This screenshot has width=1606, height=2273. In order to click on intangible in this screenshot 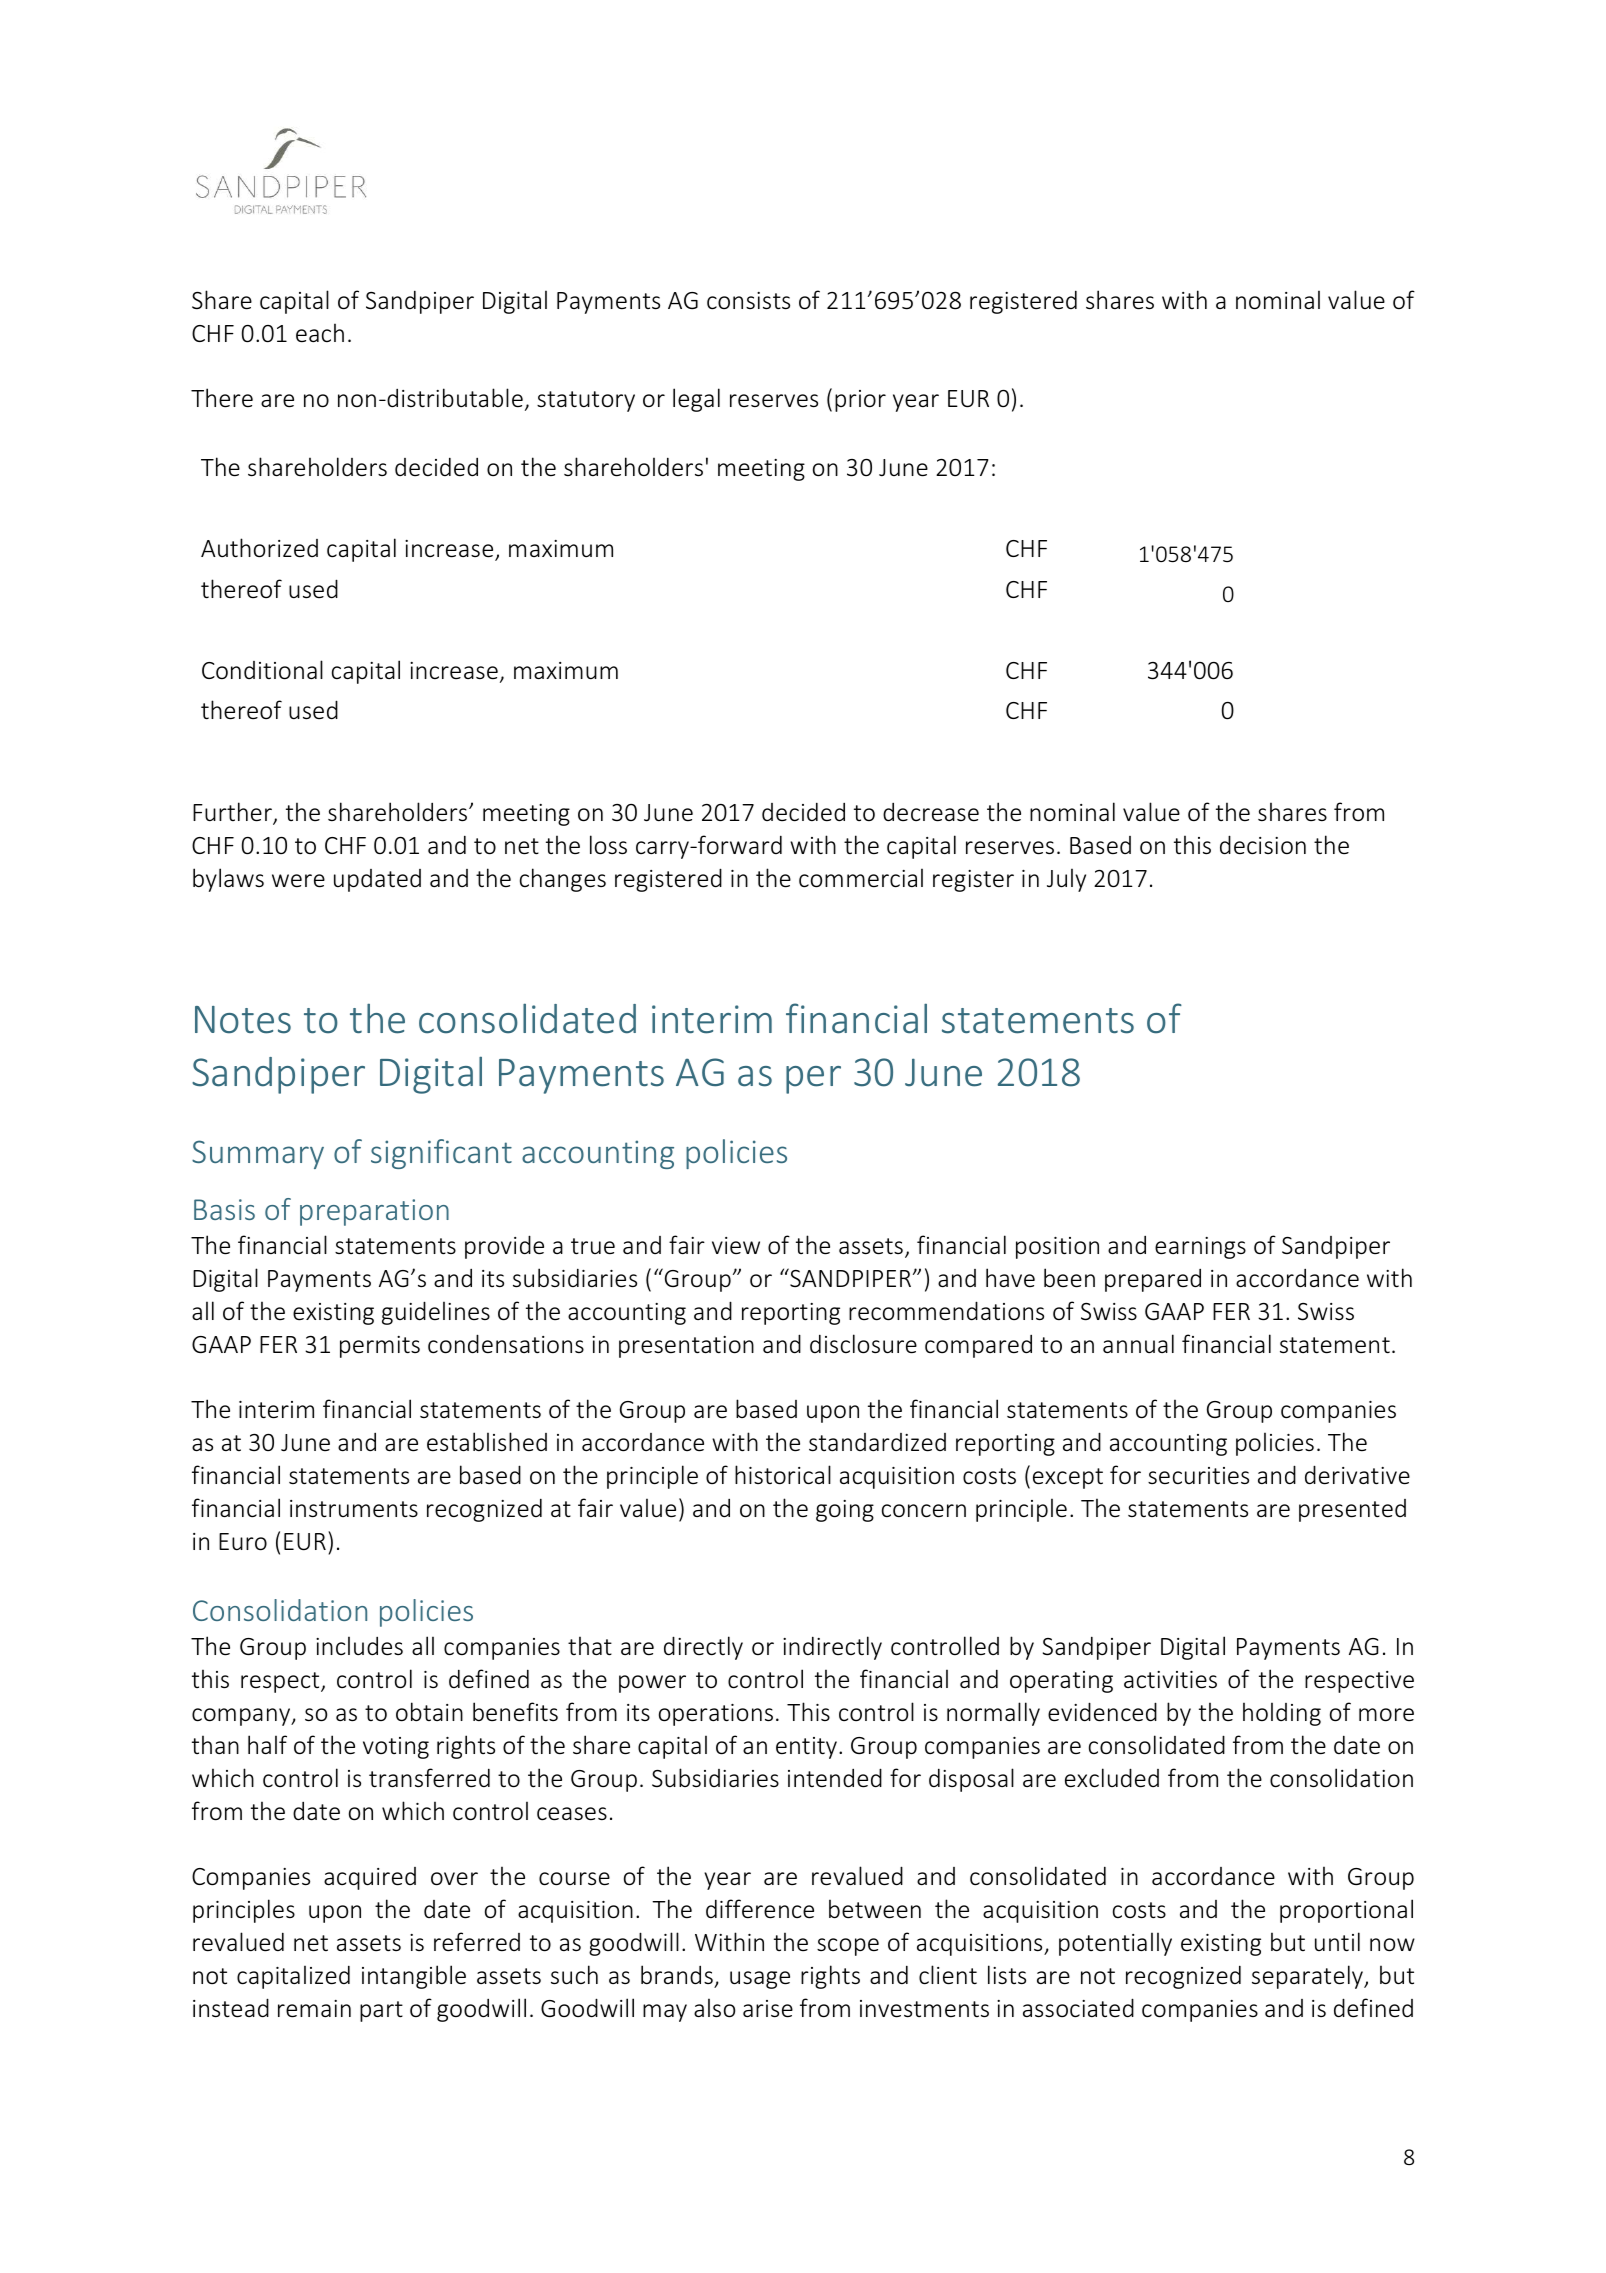, I will do `click(414, 1977)`.
